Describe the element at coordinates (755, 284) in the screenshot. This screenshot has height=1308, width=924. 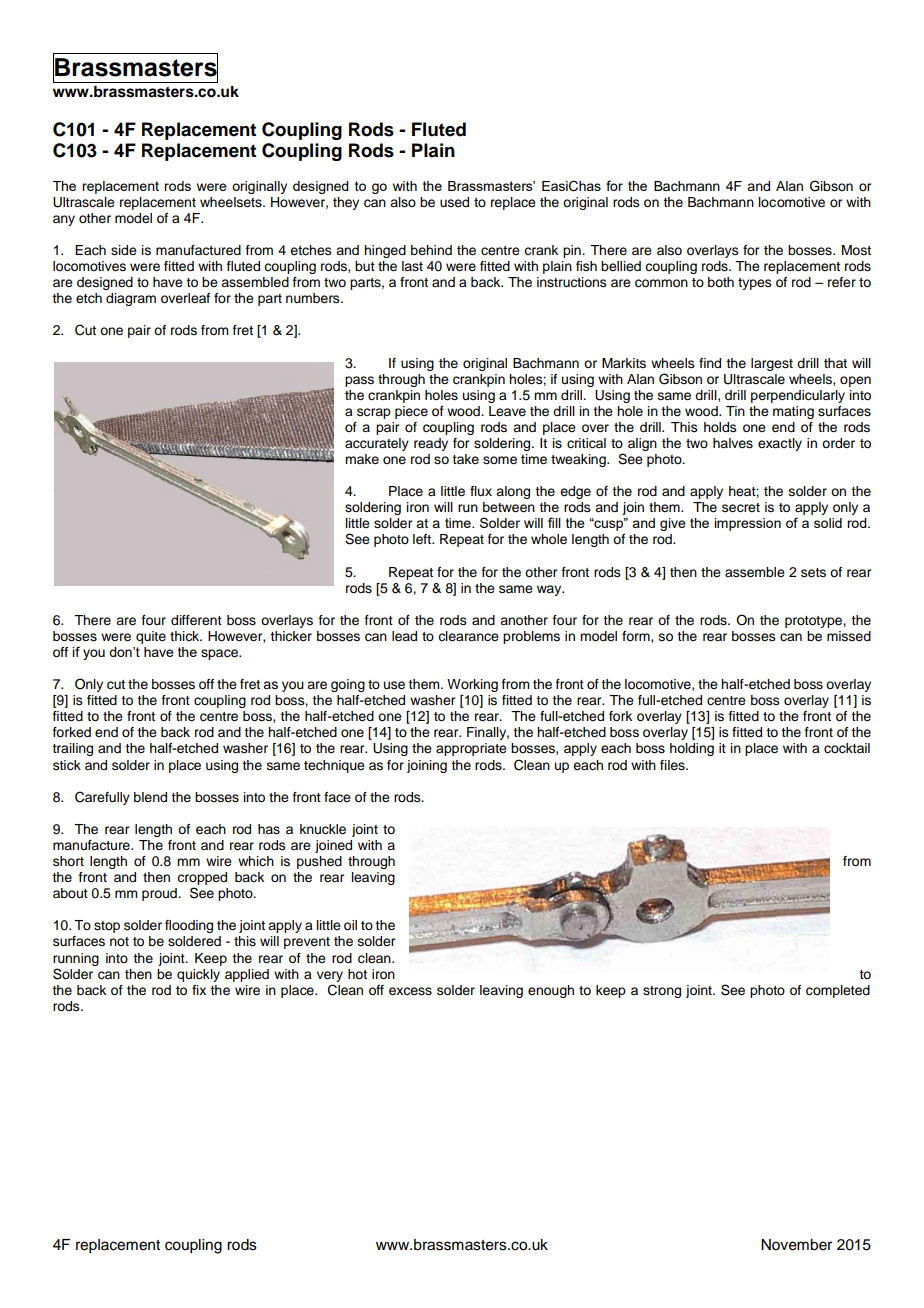
I see `types` at that location.
